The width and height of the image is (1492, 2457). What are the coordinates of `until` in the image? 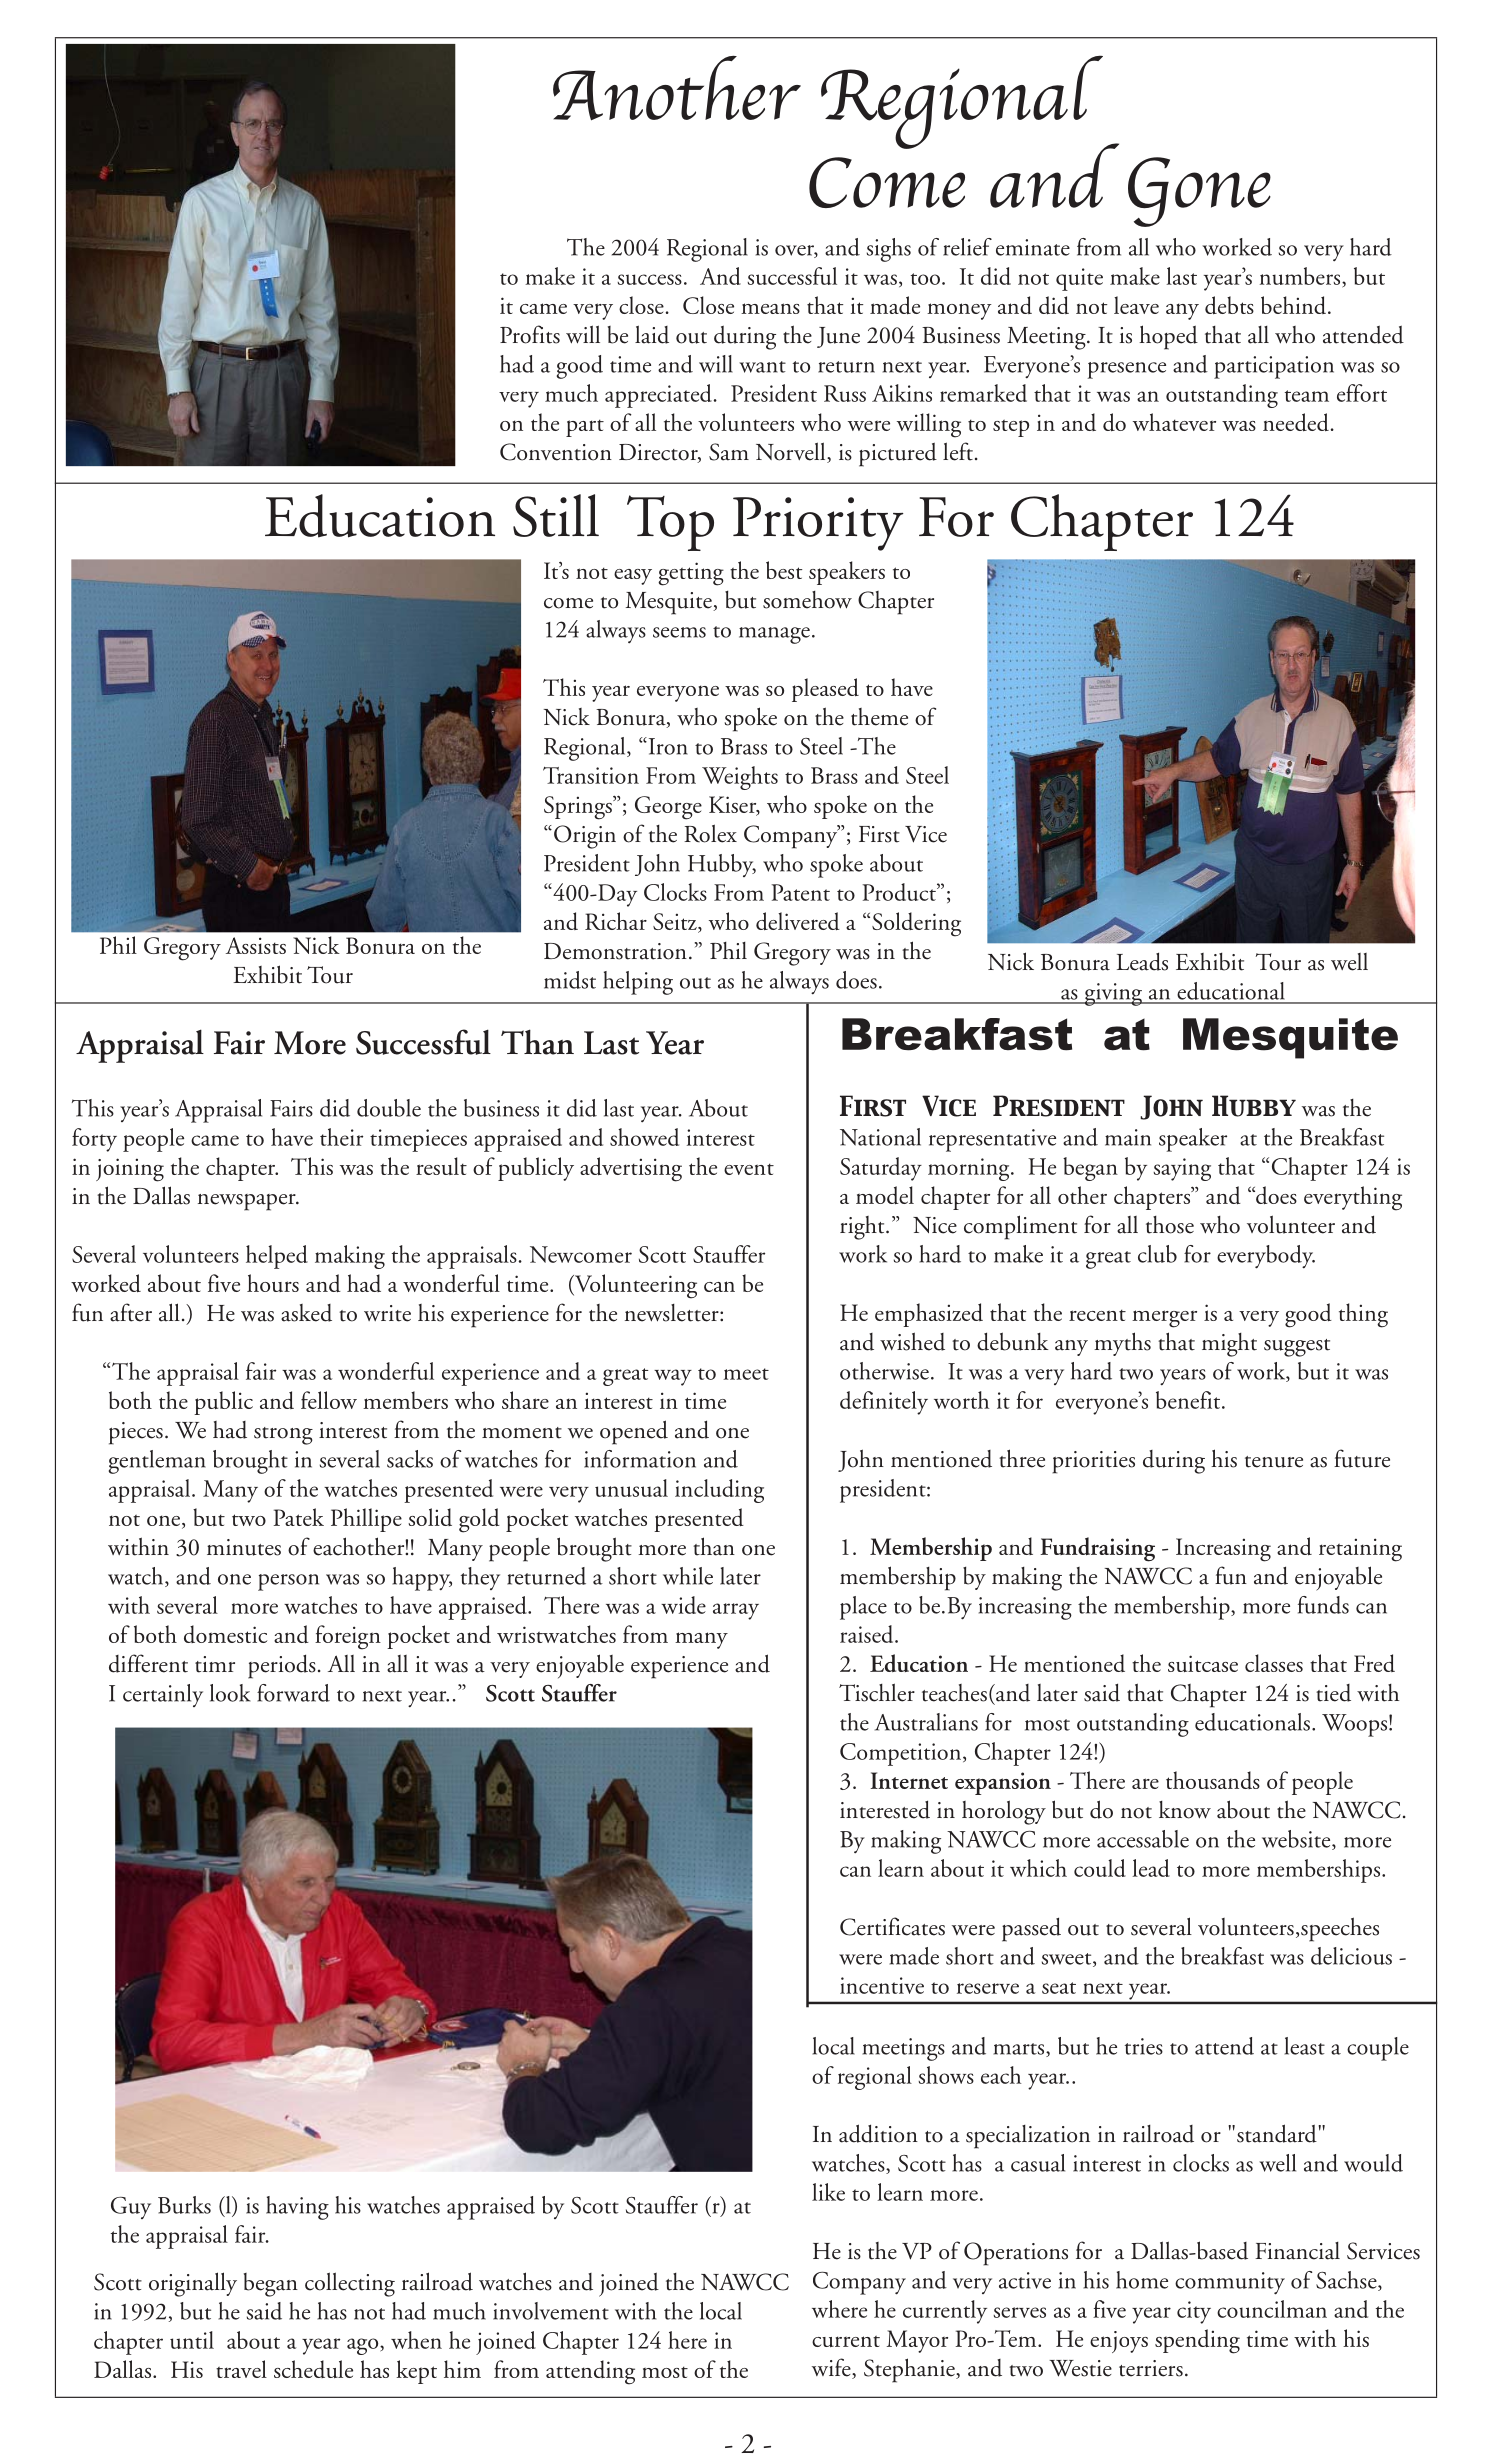 It's located at (192, 2340).
